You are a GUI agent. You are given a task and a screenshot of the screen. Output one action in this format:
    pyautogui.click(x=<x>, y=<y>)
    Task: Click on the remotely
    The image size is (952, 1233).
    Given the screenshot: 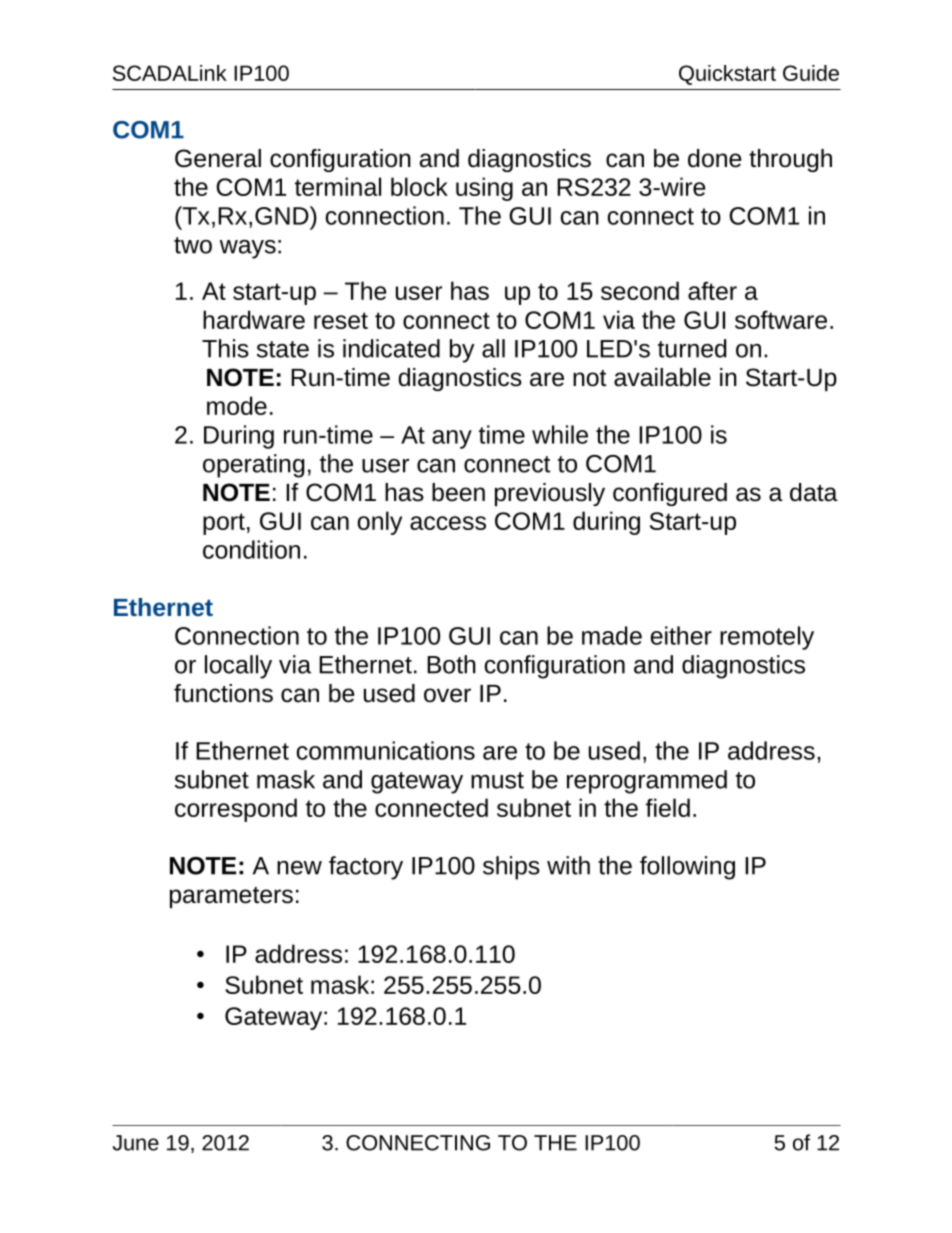 What is the action you would take?
    pyautogui.click(x=767, y=638)
